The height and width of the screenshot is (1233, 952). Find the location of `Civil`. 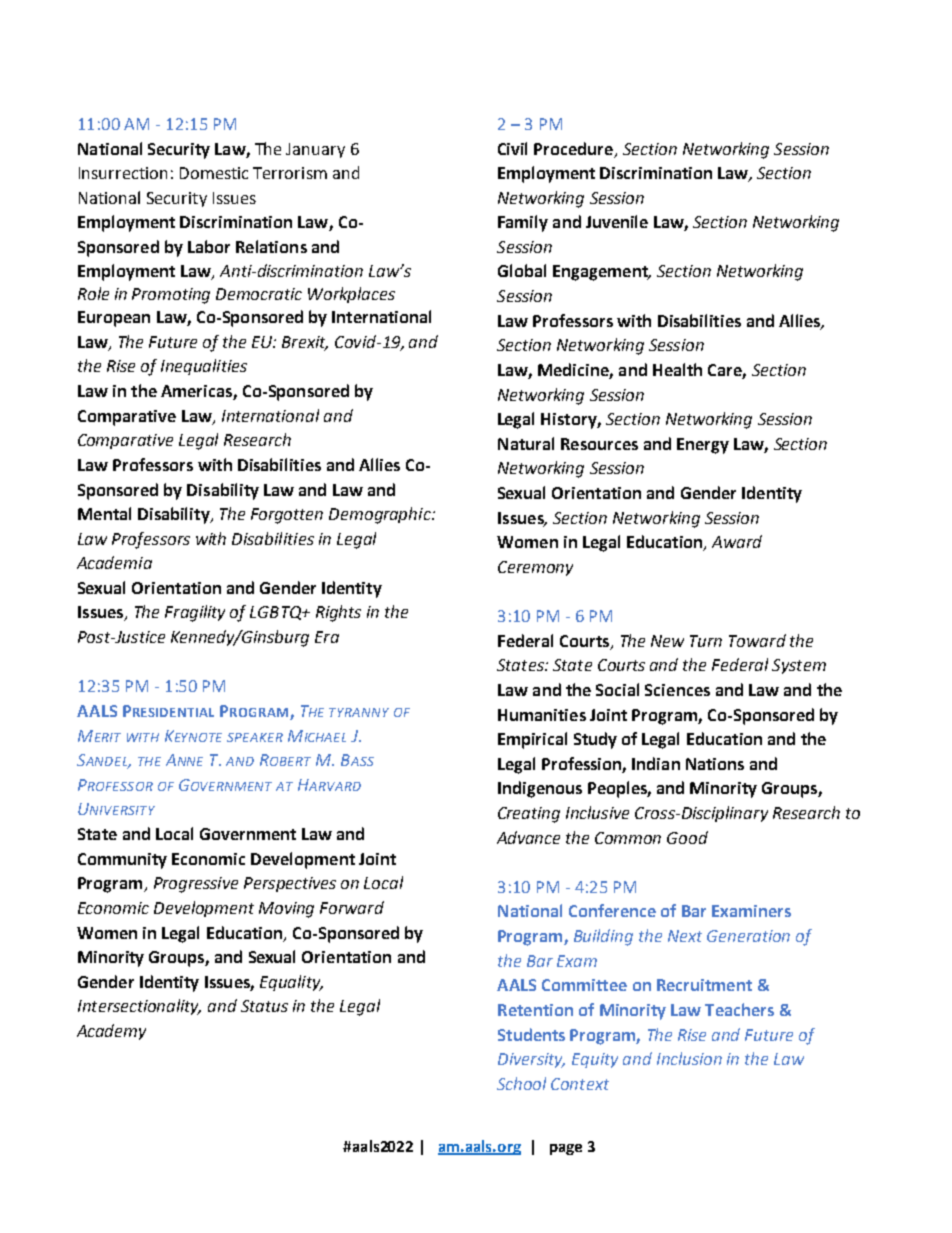

Civil is located at coordinates (512, 148).
